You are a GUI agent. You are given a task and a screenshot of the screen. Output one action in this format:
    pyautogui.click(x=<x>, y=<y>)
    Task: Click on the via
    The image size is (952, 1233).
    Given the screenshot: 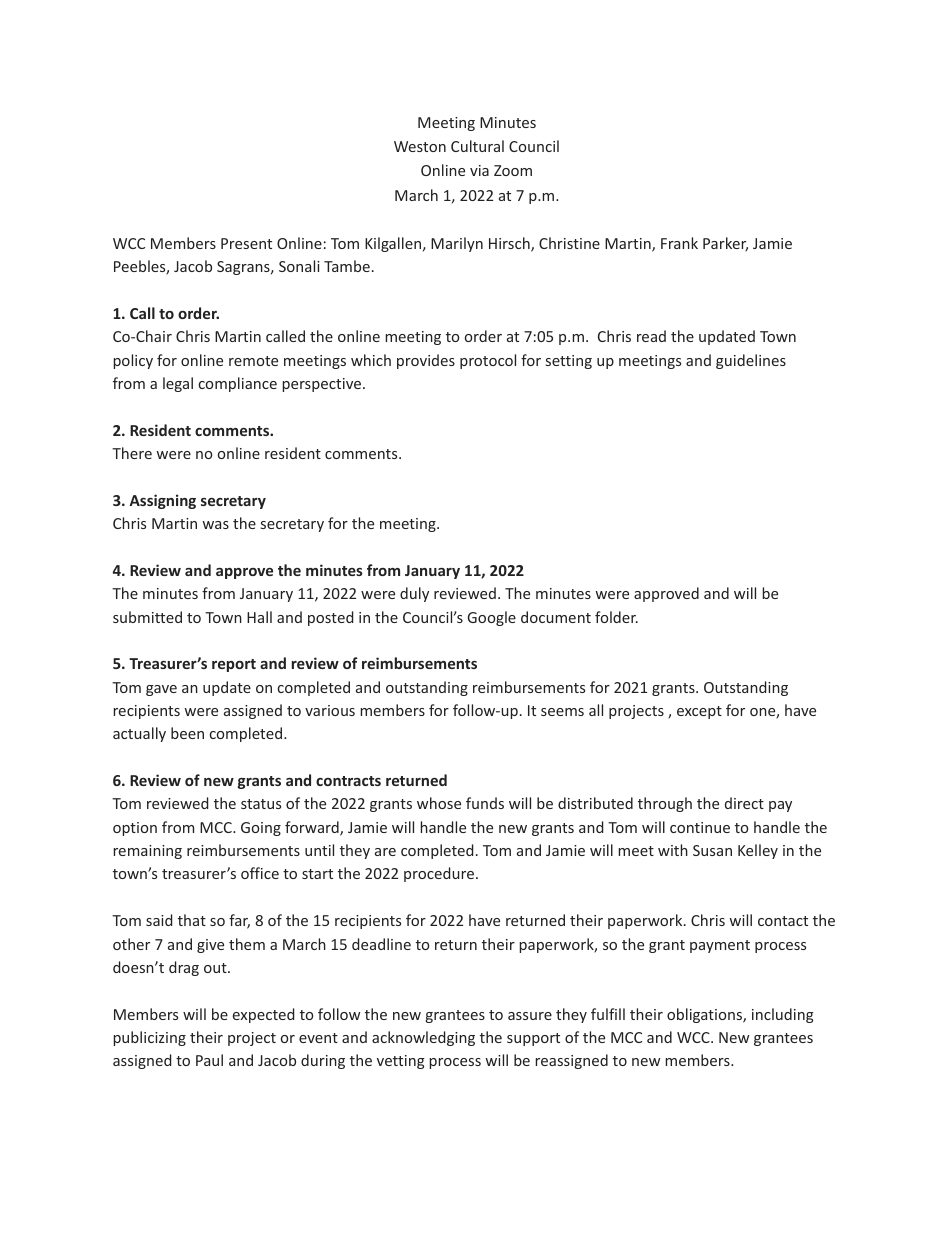 What is the action you would take?
    pyautogui.click(x=479, y=170)
